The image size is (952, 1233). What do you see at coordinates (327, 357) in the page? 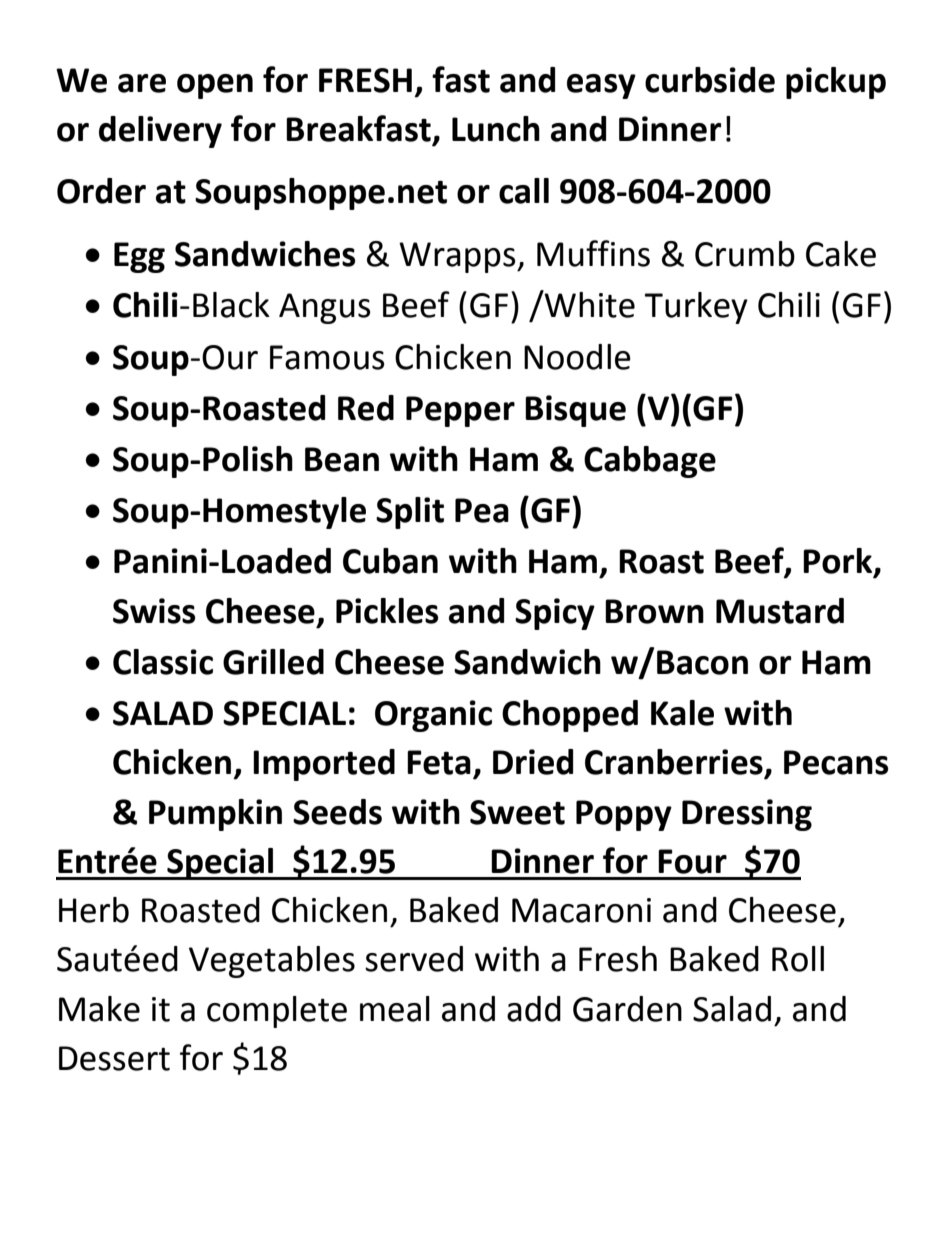
I see `Famous` at bounding box center [327, 357].
